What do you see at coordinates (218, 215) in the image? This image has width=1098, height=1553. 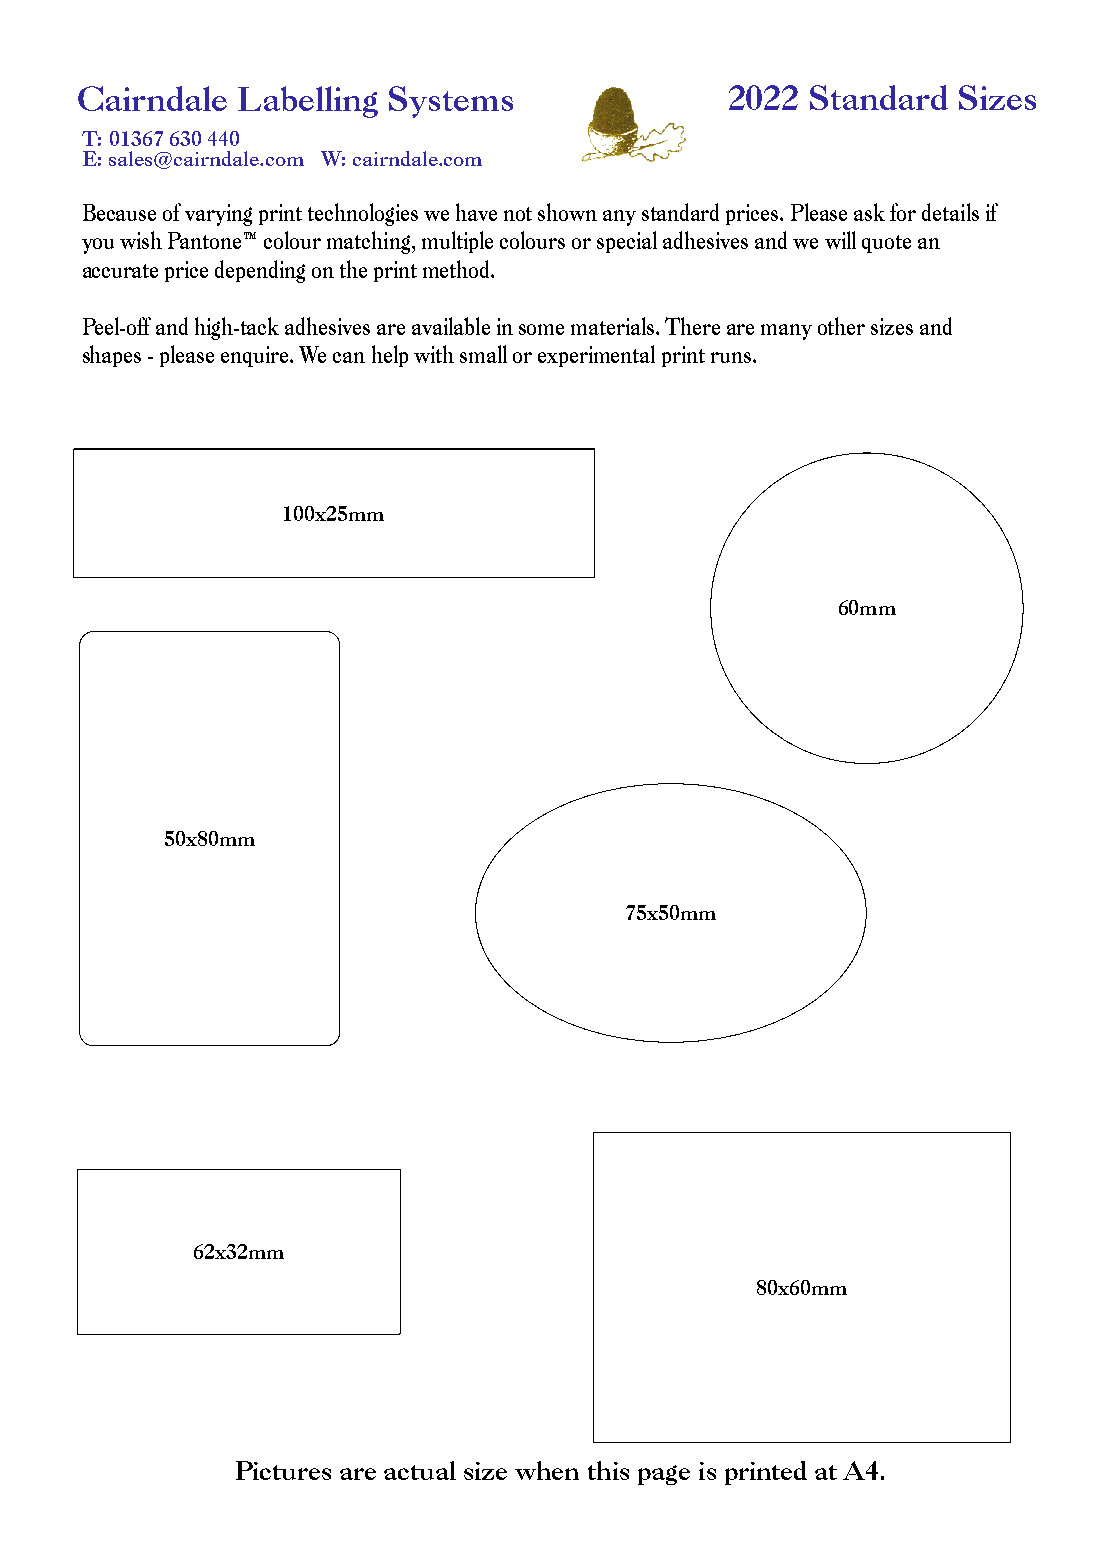 I see `varying` at bounding box center [218, 215].
